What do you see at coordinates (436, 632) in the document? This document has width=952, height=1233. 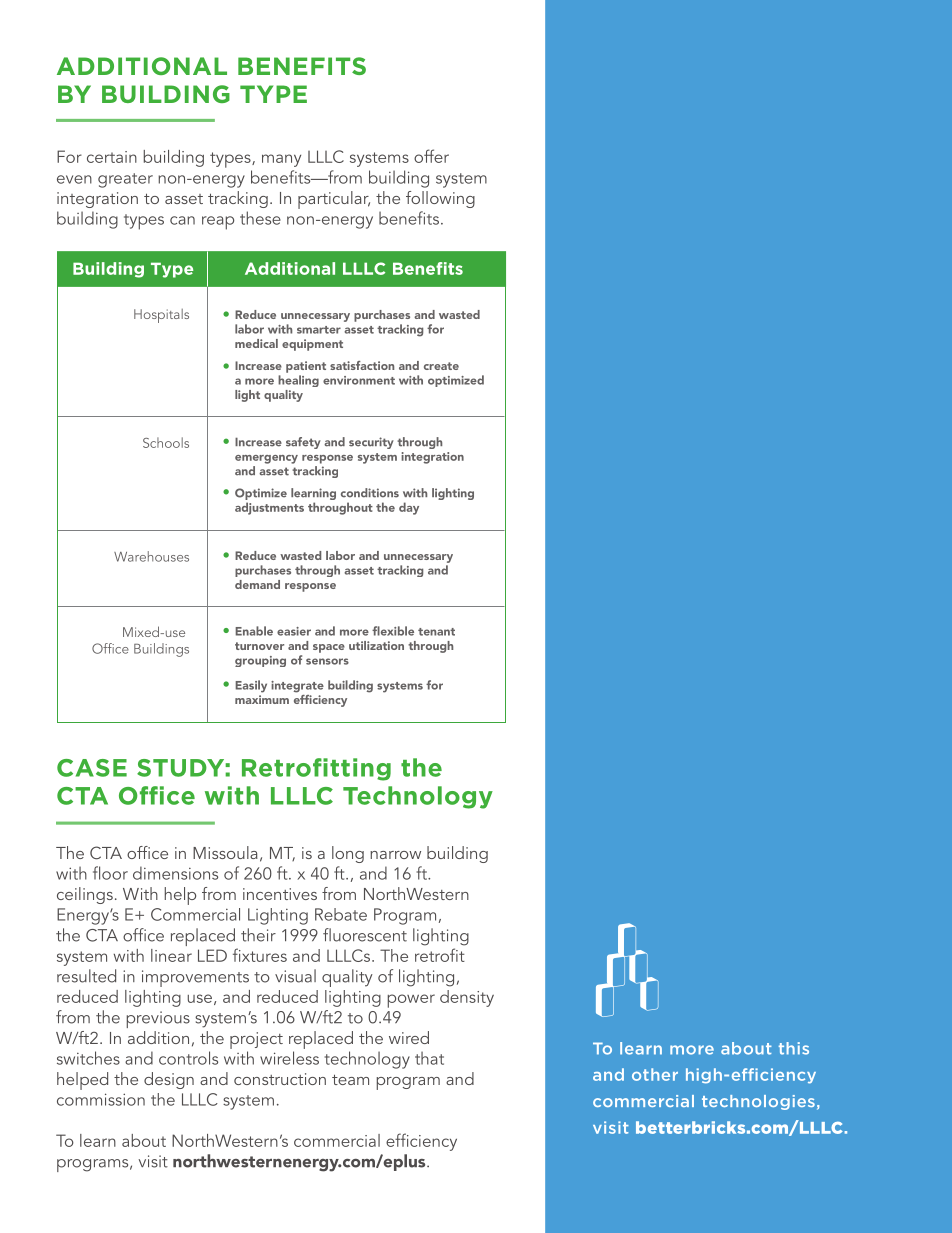 I see `tenant` at bounding box center [436, 632].
